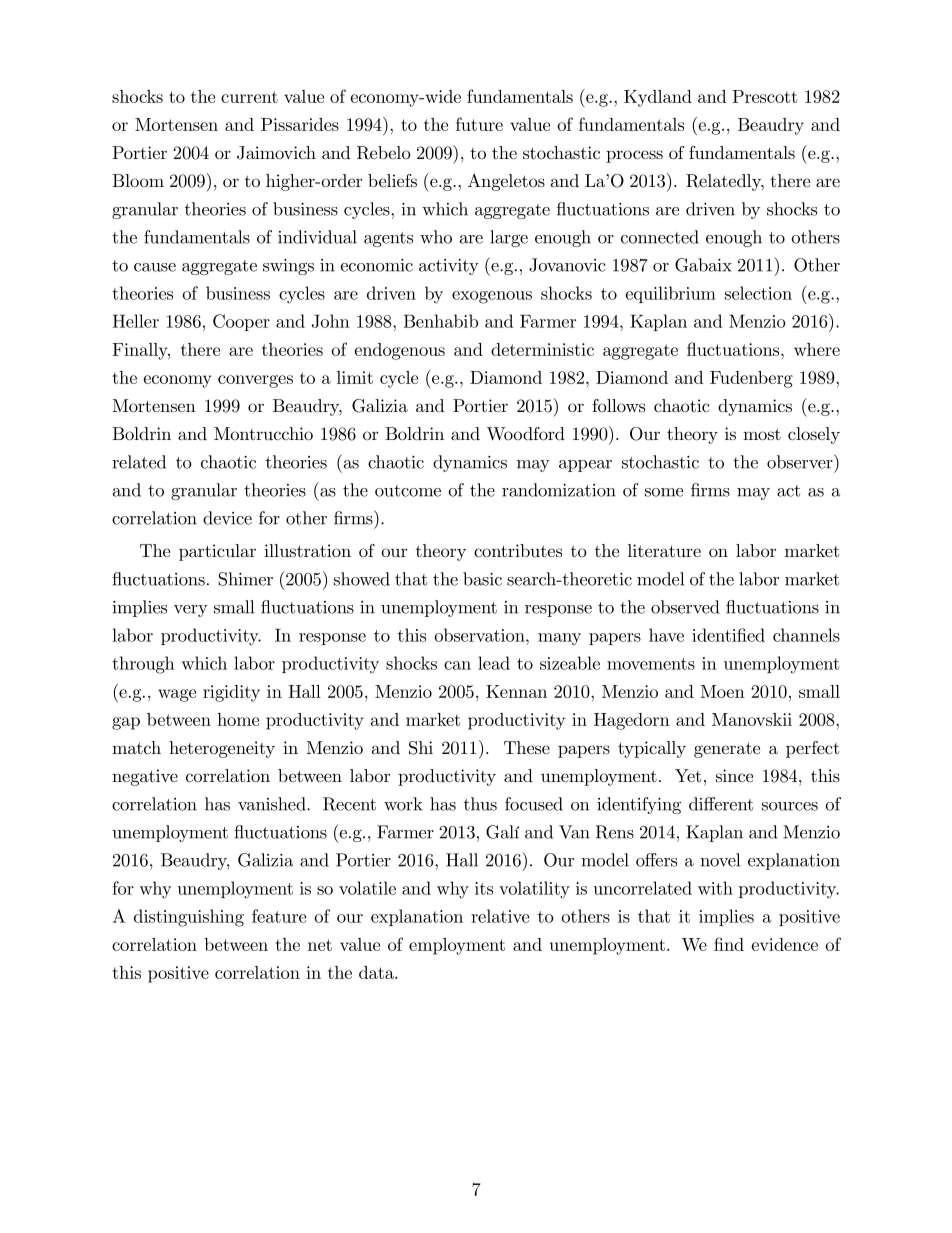  I want to click on Prescott, so click(764, 96).
